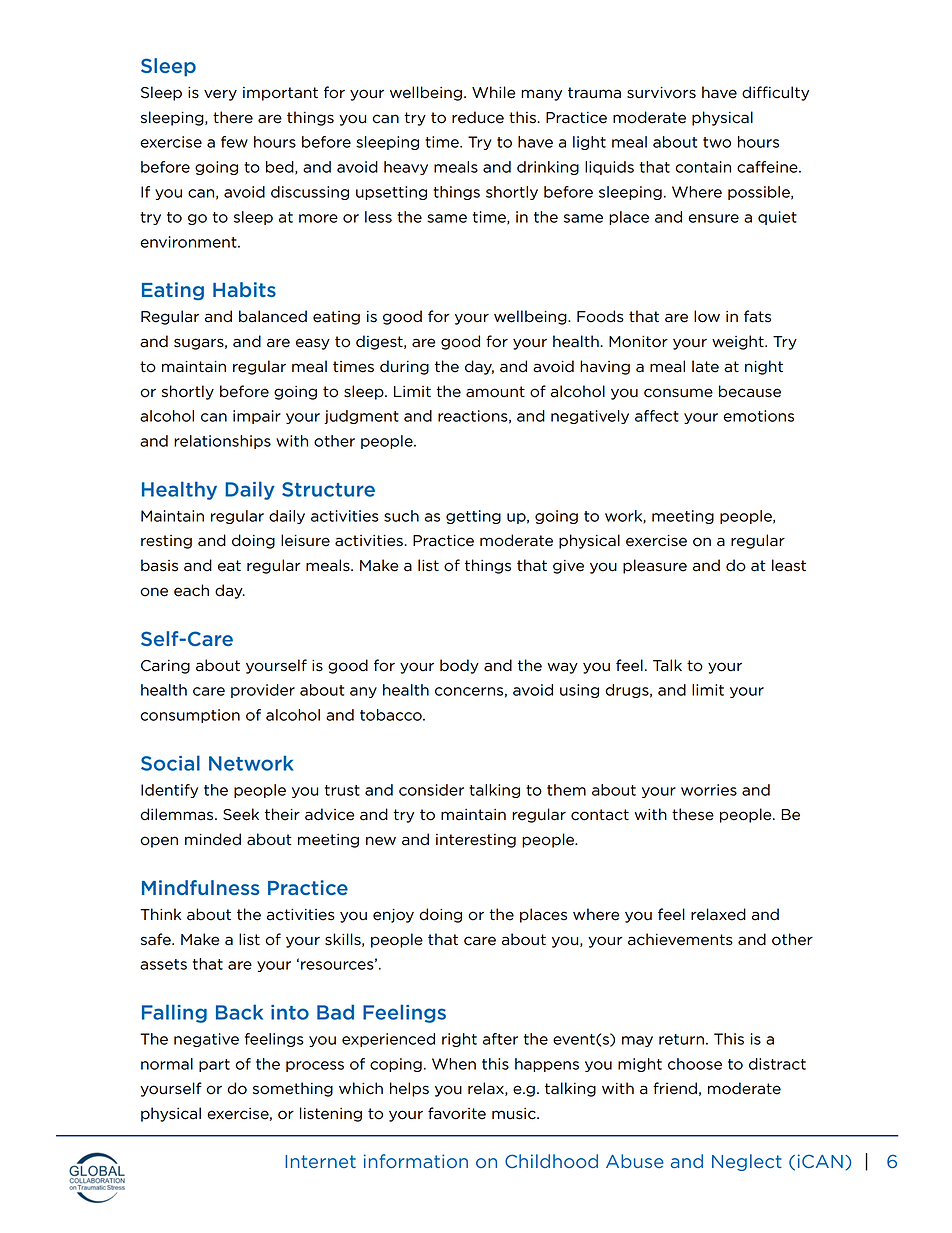 The image size is (952, 1233). I want to click on favorite, so click(457, 1113).
